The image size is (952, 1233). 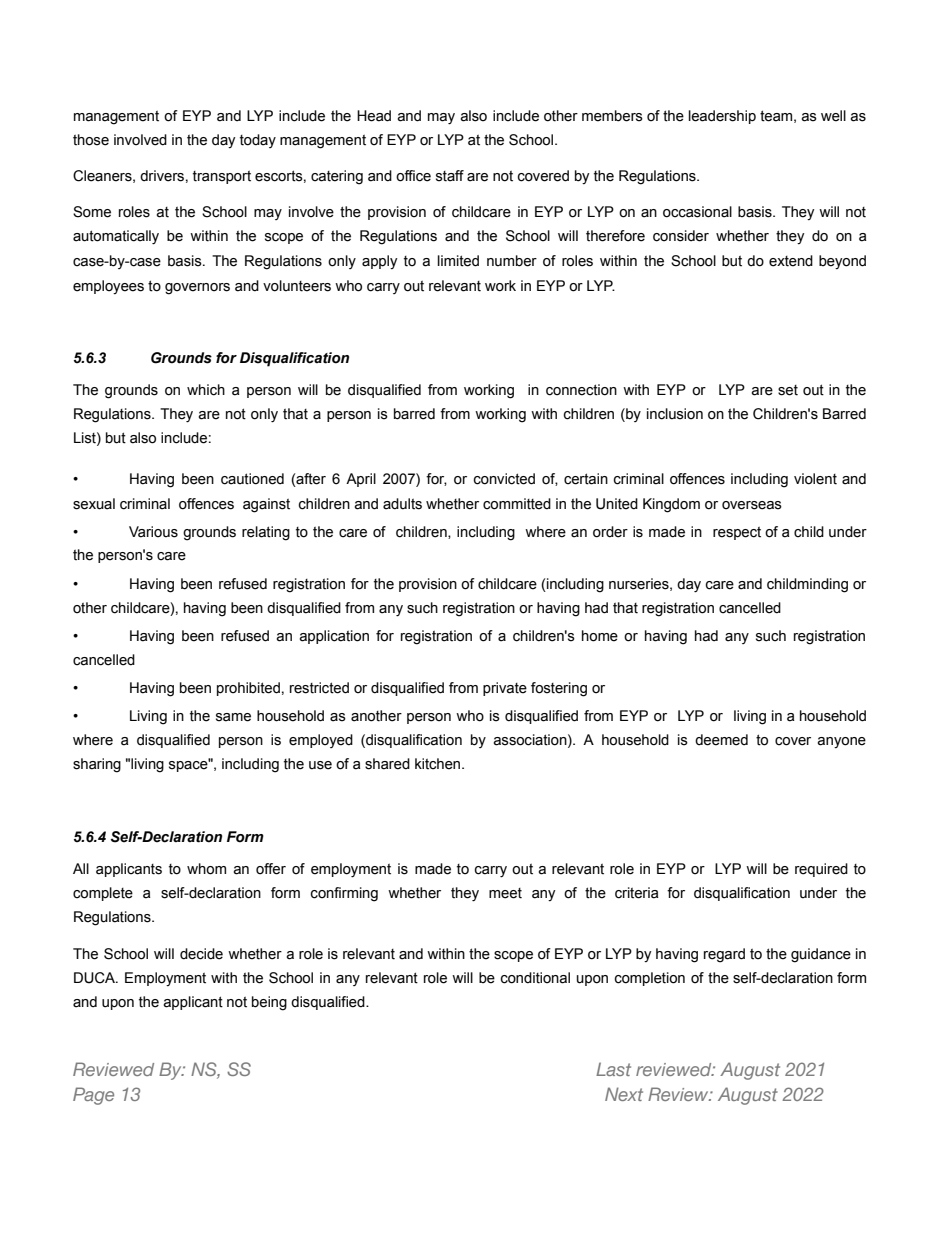 What do you see at coordinates (737, 533) in the screenshot?
I see `respect` at bounding box center [737, 533].
